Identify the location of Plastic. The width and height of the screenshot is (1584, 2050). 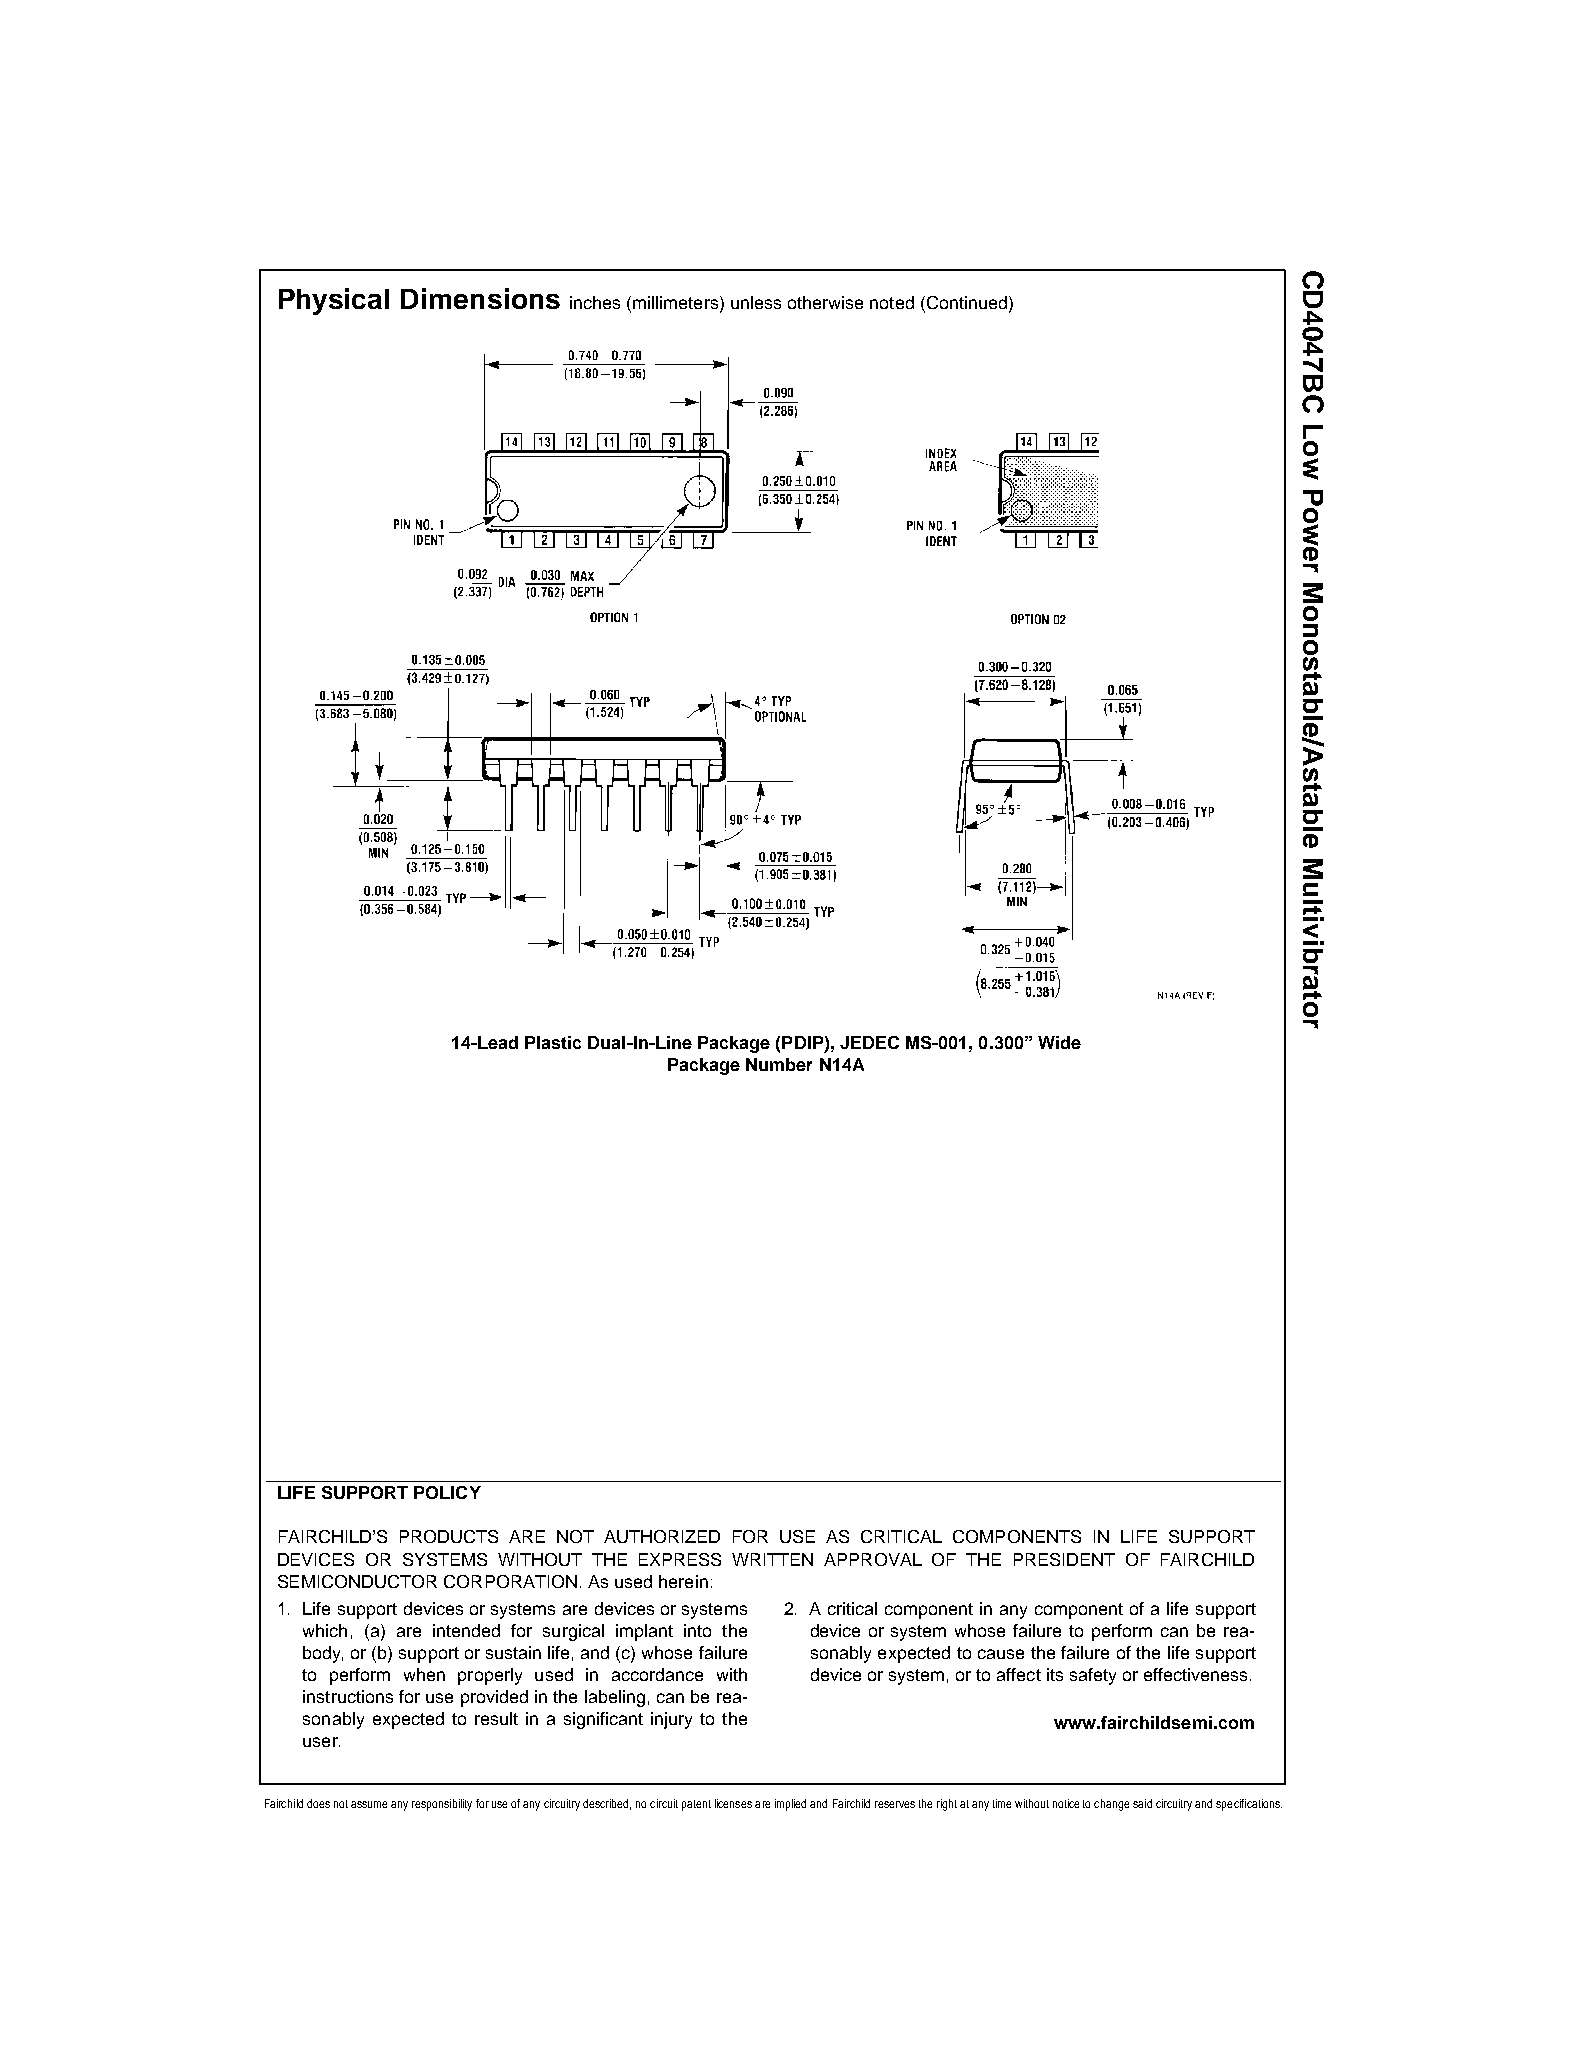
(553, 1042).
